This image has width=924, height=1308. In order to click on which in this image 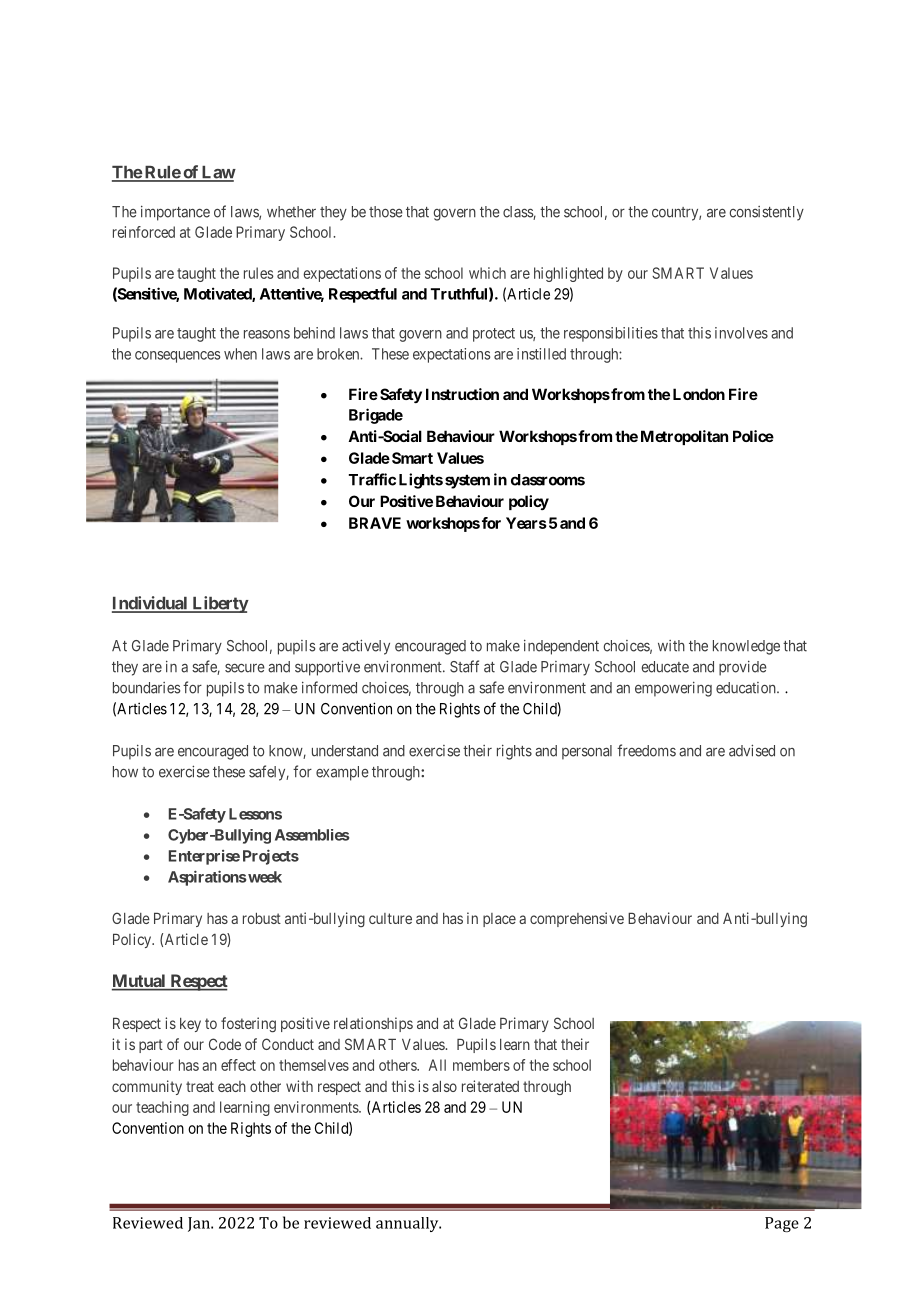, I will do `click(487, 273)`.
